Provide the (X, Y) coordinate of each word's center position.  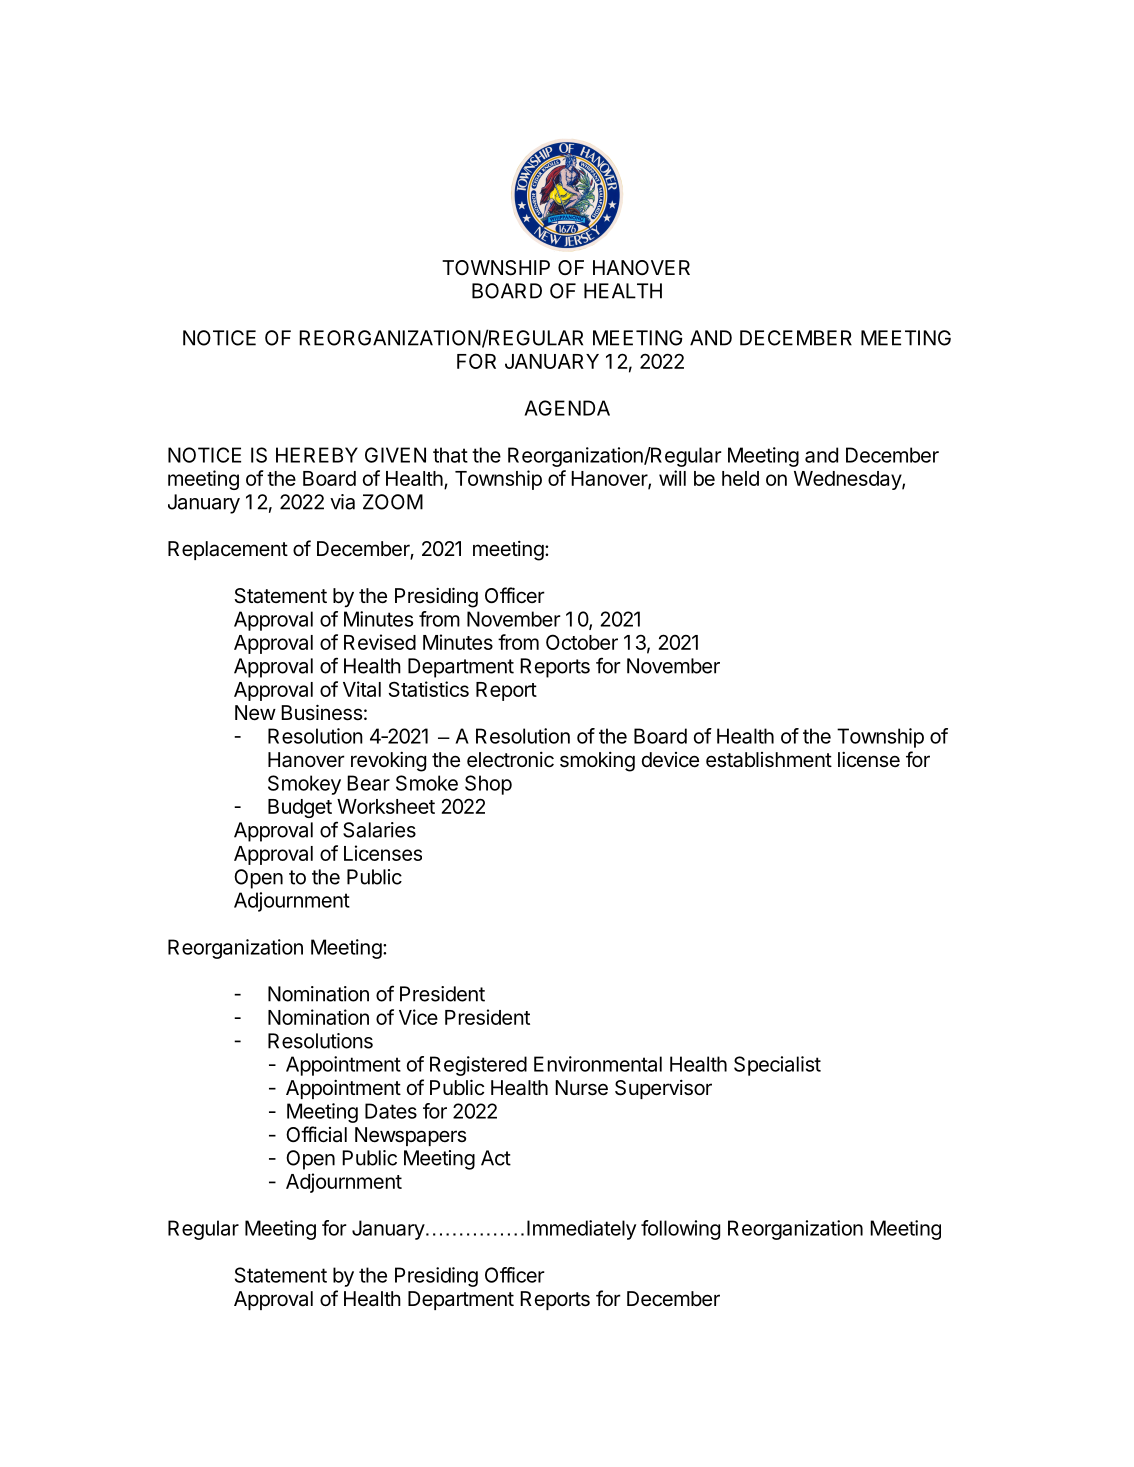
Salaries (379, 830)
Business (321, 712)
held (740, 478)
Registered (478, 1066)
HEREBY (317, 455)
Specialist (777, 1066)
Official (316, 1134)
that (450, 455)
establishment (769, 760)
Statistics (429, 689)
